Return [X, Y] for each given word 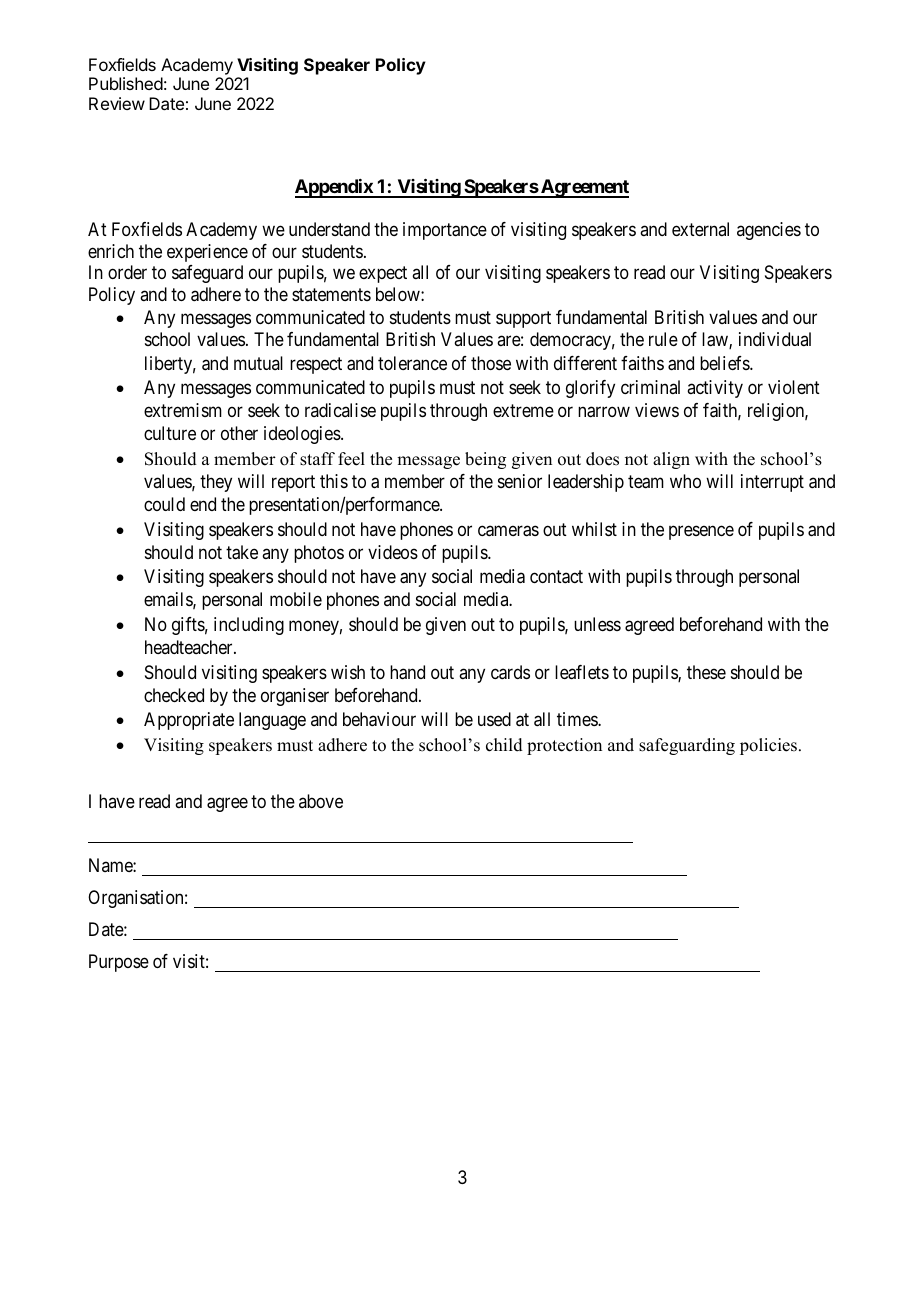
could [164, 504]
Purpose [119, 963]
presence [701, 532]
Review [117, 103]
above [321, 801]
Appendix [335, 188]
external [700, 229]
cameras [508, 531]
